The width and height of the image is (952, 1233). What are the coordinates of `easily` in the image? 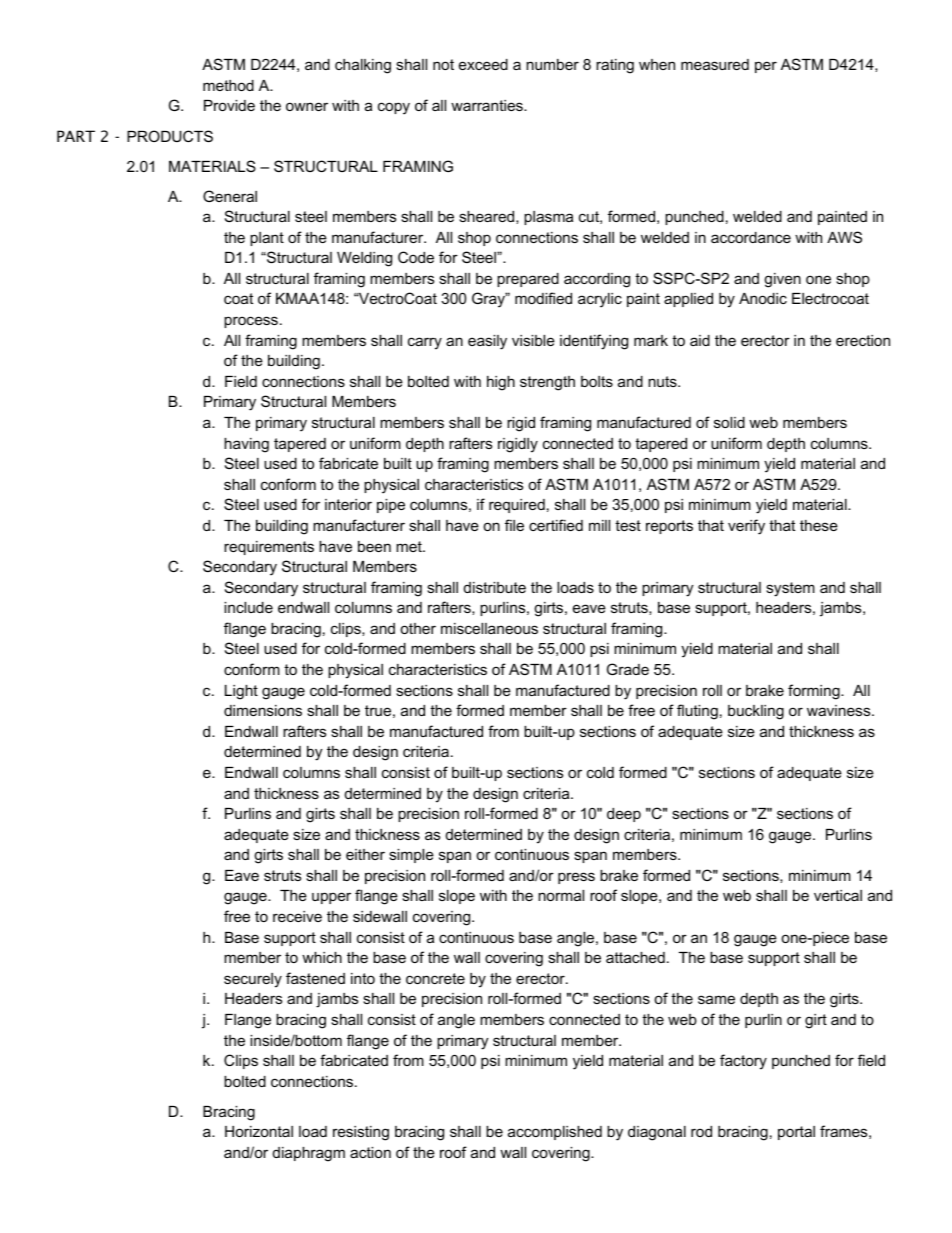 It's located at (487, 342).
